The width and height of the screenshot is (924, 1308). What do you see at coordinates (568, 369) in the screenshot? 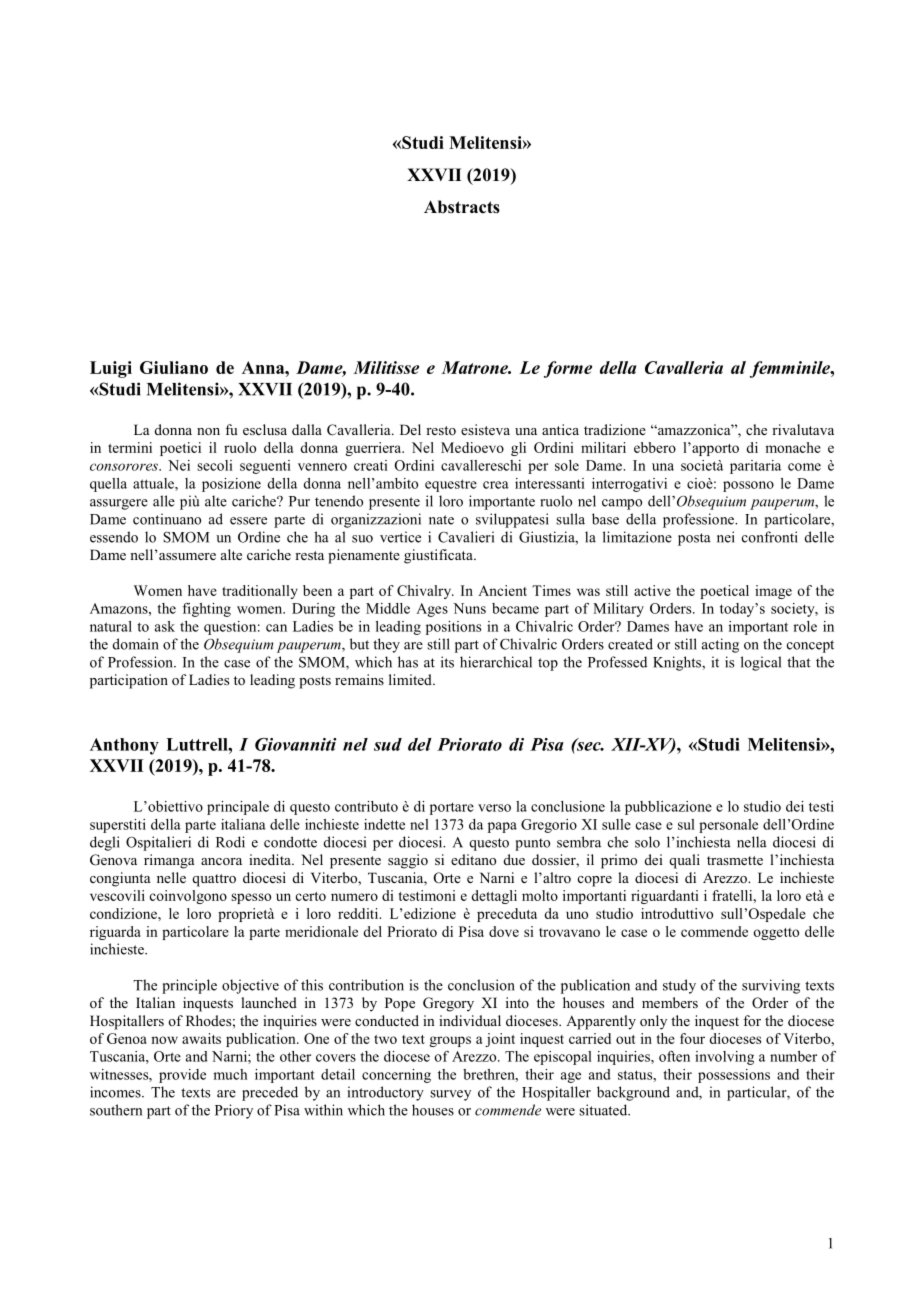
I see `forme` at bounding box center [568, 369].
